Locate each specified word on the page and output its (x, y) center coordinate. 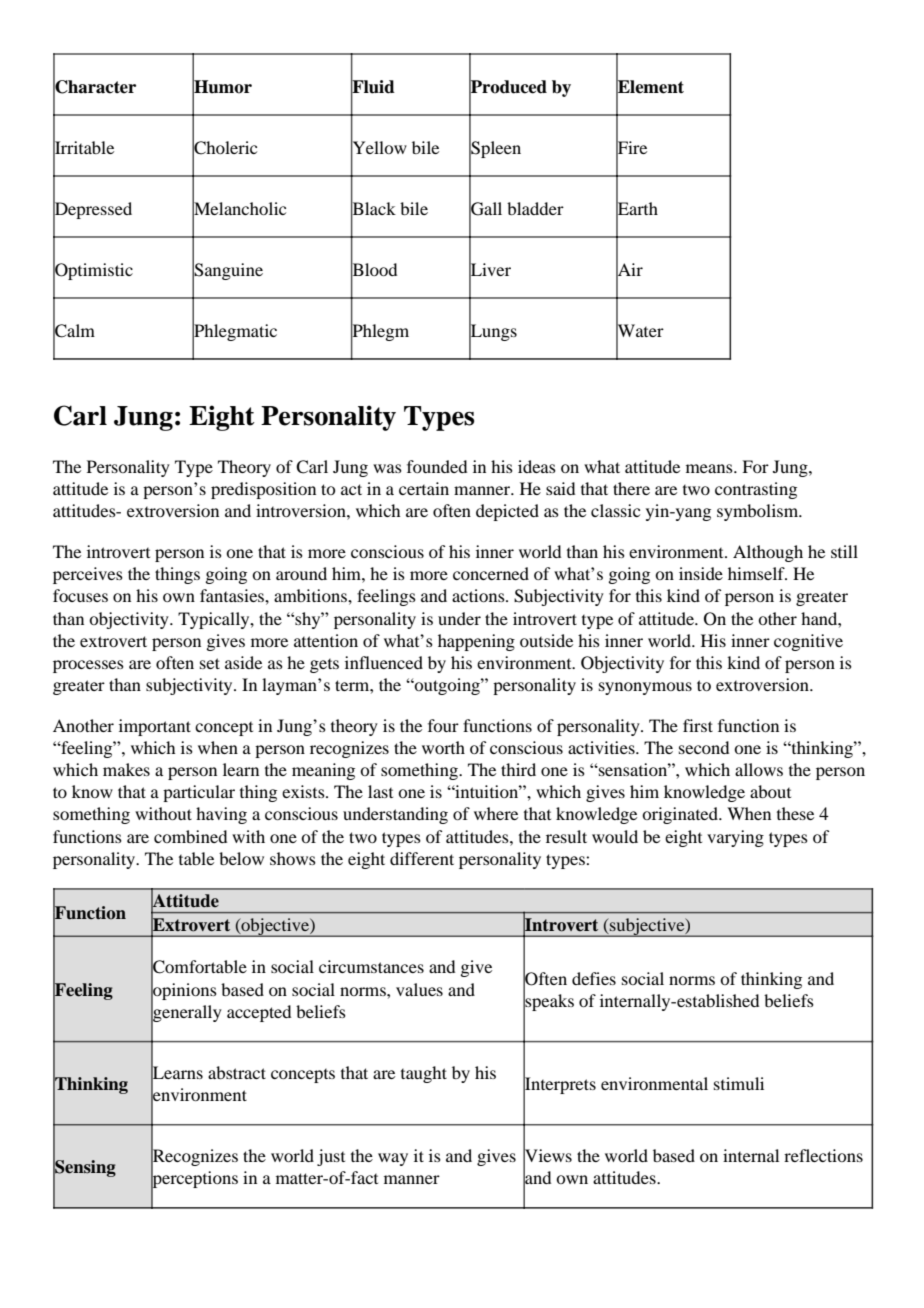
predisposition (263, 490)
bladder (535, 208)
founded (437, 466)
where (496, 813)
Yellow (379, 147)
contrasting (756, 490)
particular (199, 793)
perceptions (194, 1180)
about (770, 791)
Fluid (373, 86)
